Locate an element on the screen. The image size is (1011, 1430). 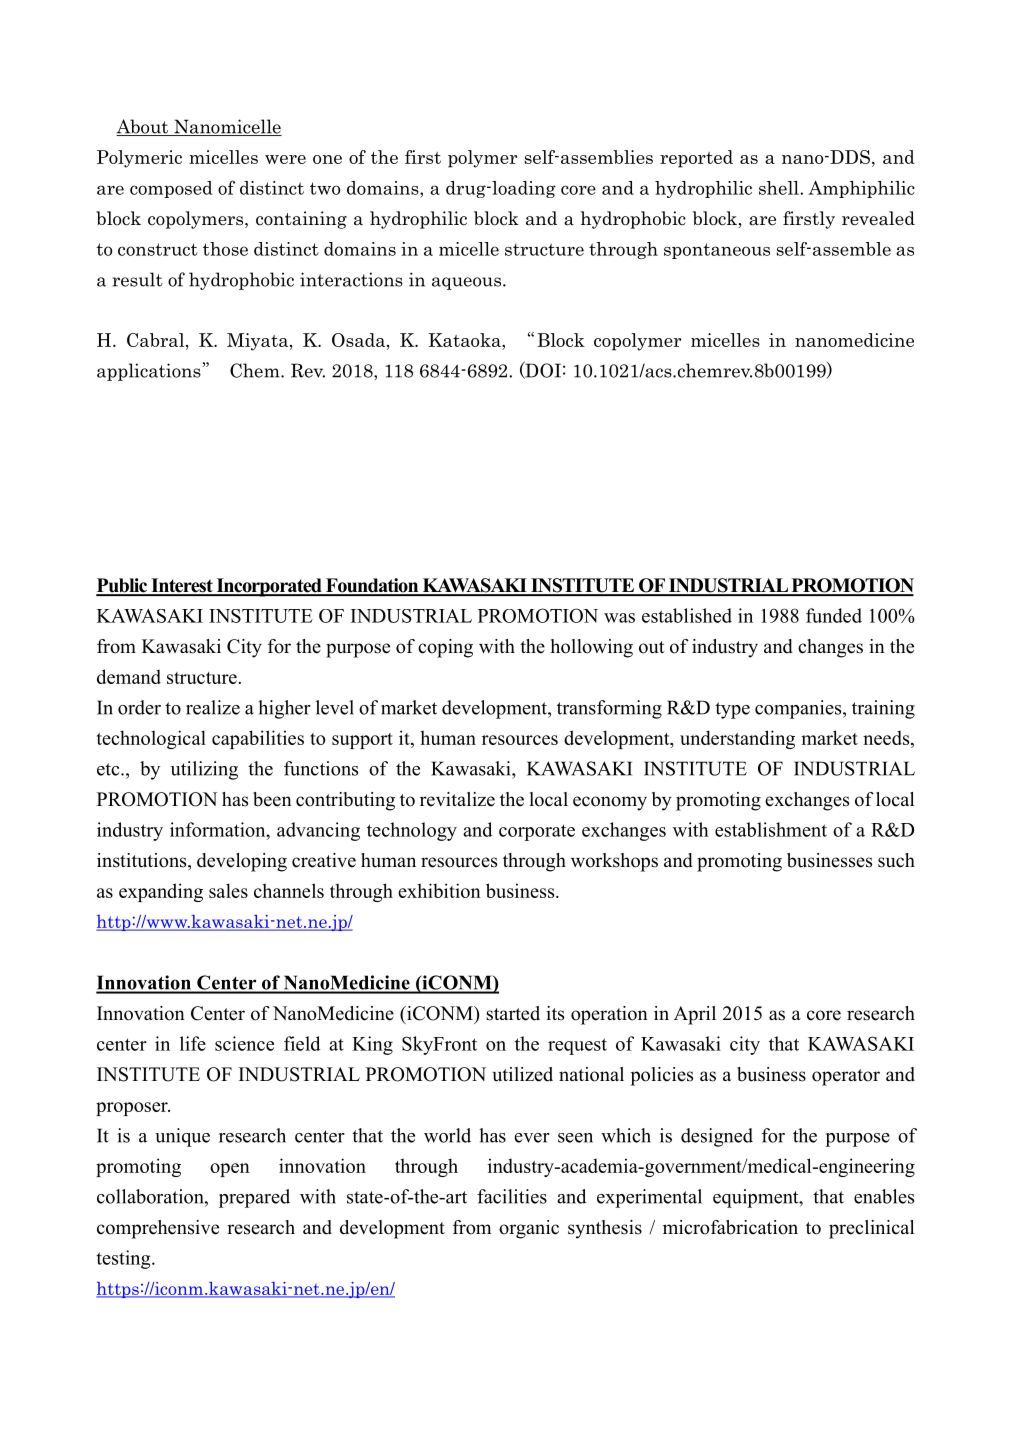
aqueous is located at coordinates (468, 283).
